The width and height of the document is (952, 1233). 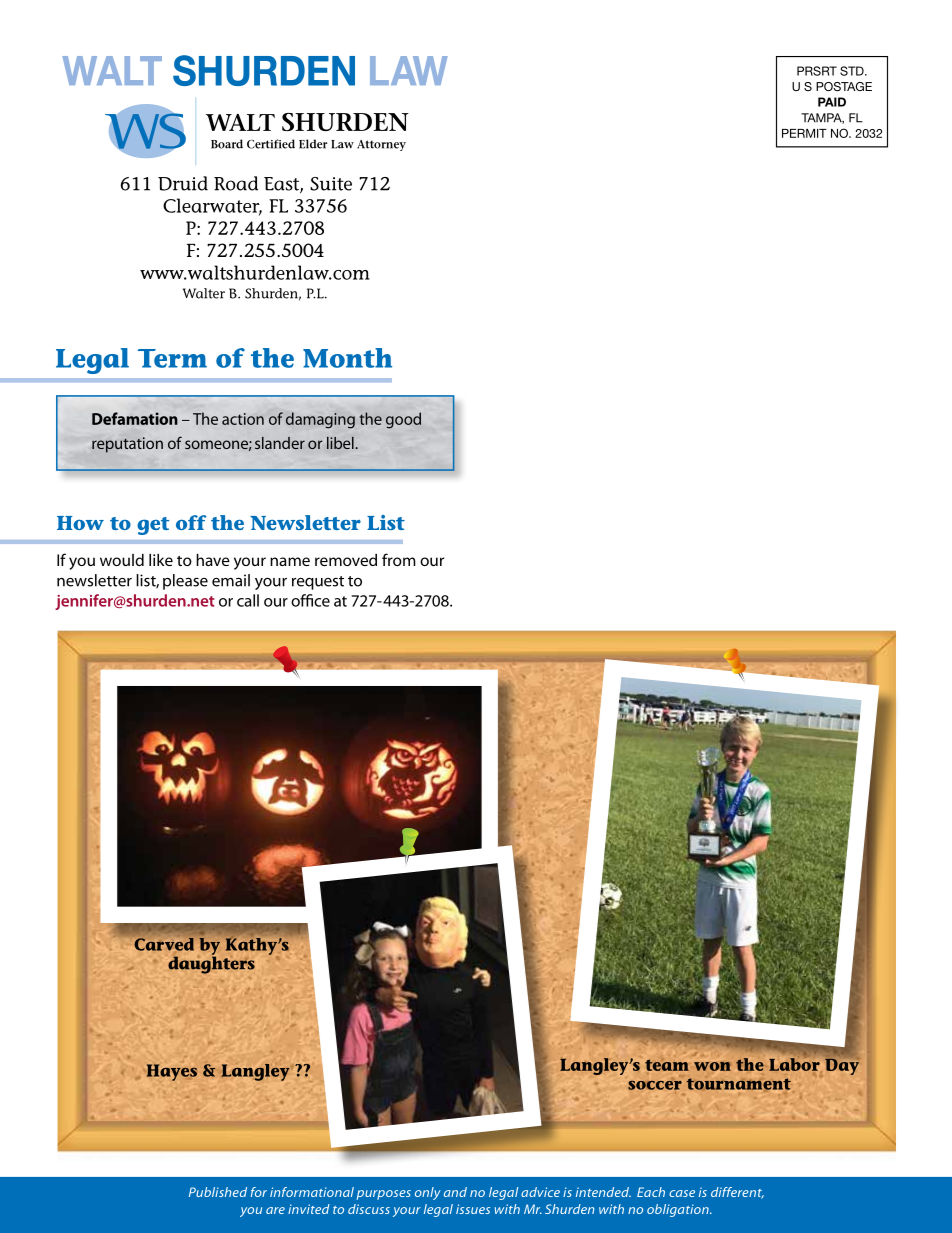 What do you see at coordinates (163, 945) in the document?
I see `Carved` at bounding box center [163, 945].
